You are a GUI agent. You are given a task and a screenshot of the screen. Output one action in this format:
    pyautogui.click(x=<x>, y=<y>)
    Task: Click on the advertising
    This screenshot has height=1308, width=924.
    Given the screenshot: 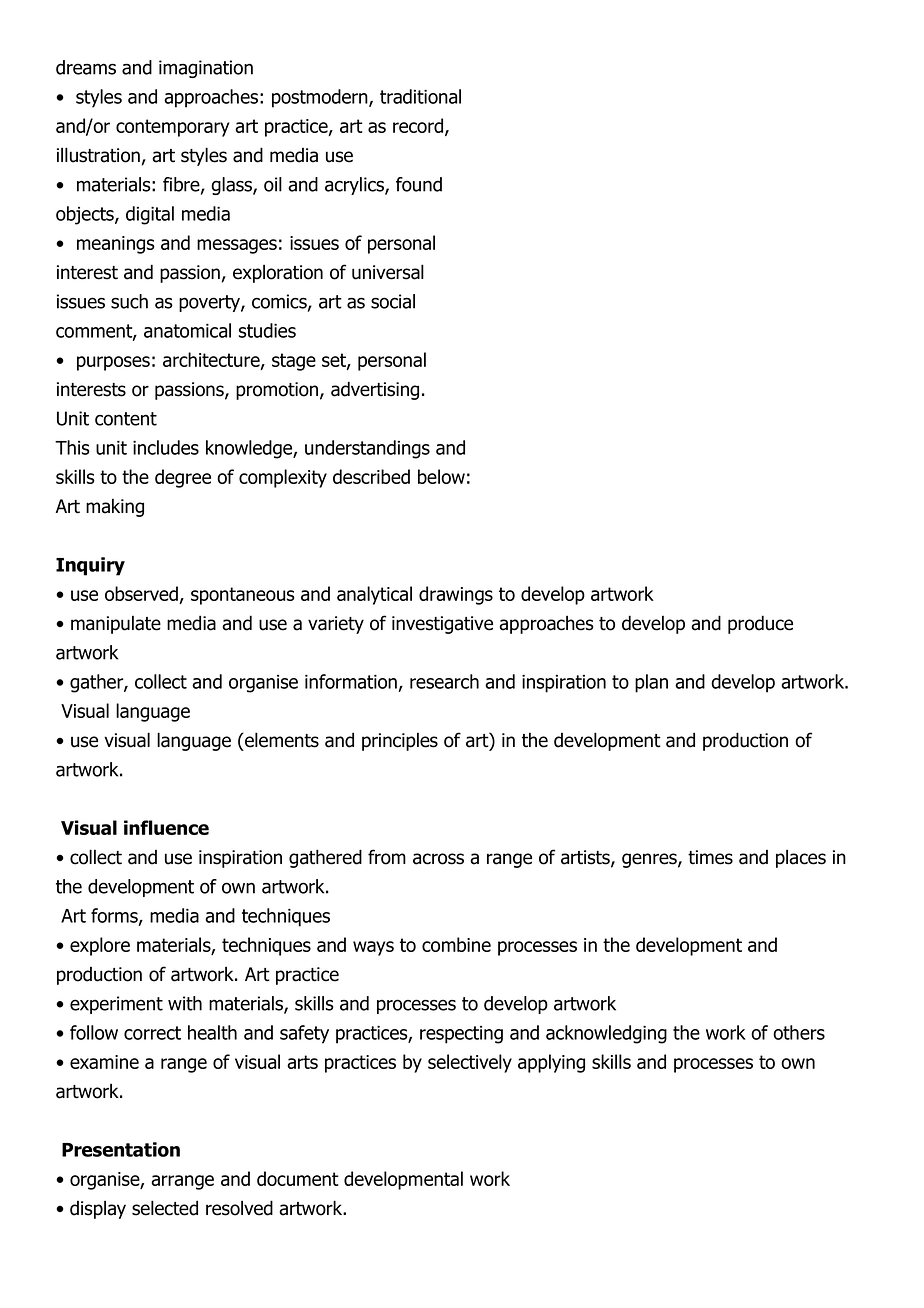 What is the action you would take?
    pyautogui.click(x=375, y=390)
